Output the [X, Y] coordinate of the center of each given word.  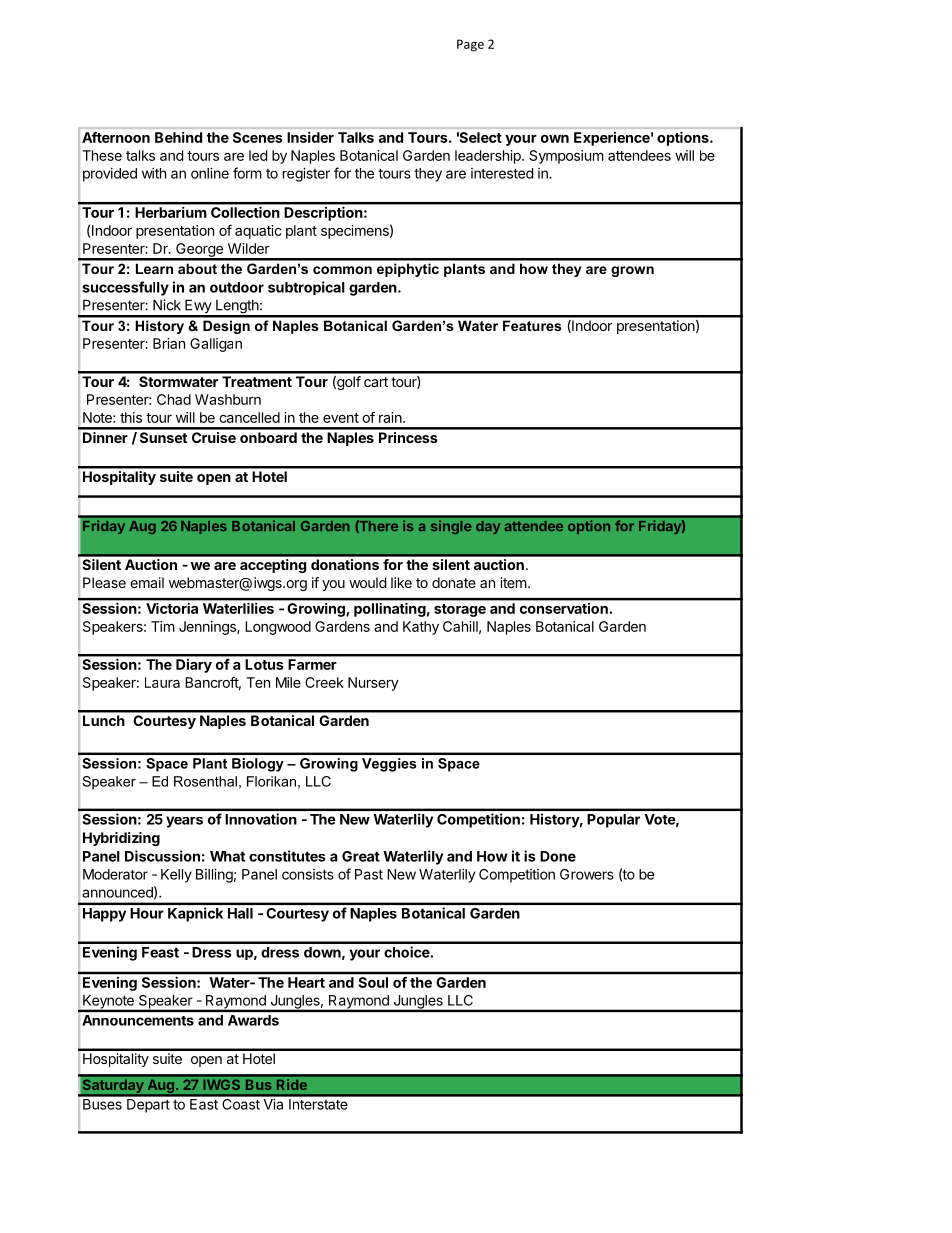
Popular [613, 821]
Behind [178, 137]
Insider [310, 137]
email [147, 582]
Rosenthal [205, 781]
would [367, 582]
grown [632, 271]
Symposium [566, 157]
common [342, 270]
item [514, 582]
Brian [169, 343]
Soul [373, 982]
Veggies [389, 765]
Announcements [138, 1020]
